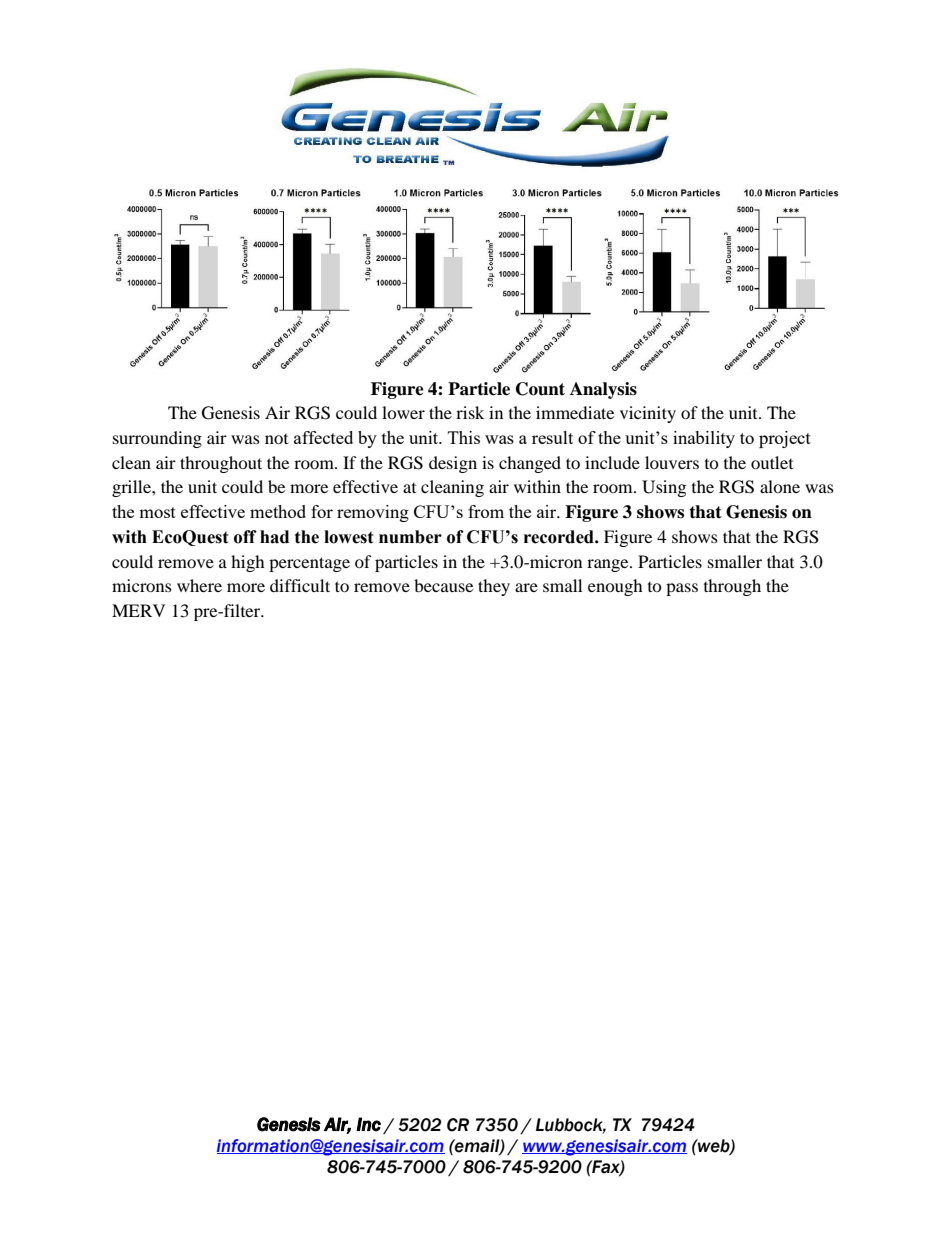 This document has height=1233, width=952. What do you see at coordinates (403, 412) in the document?
I see `lower` at bounding box center [403, 412].
